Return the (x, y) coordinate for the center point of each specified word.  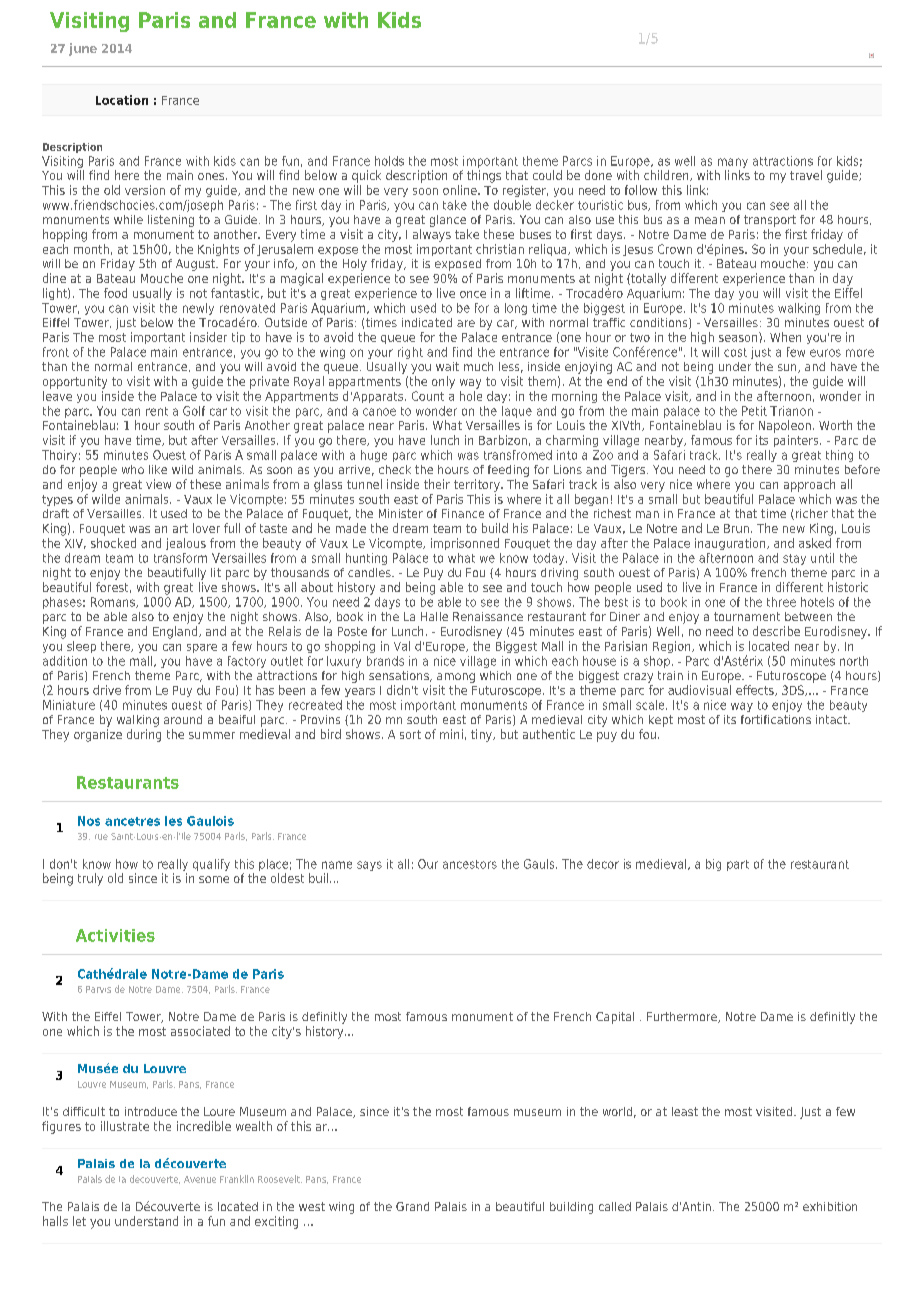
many (733, 163)
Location (122, 100)
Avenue (200, 1179)
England (176, 632)
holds (389, 161)
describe (776, 631)
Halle (434, 616)
